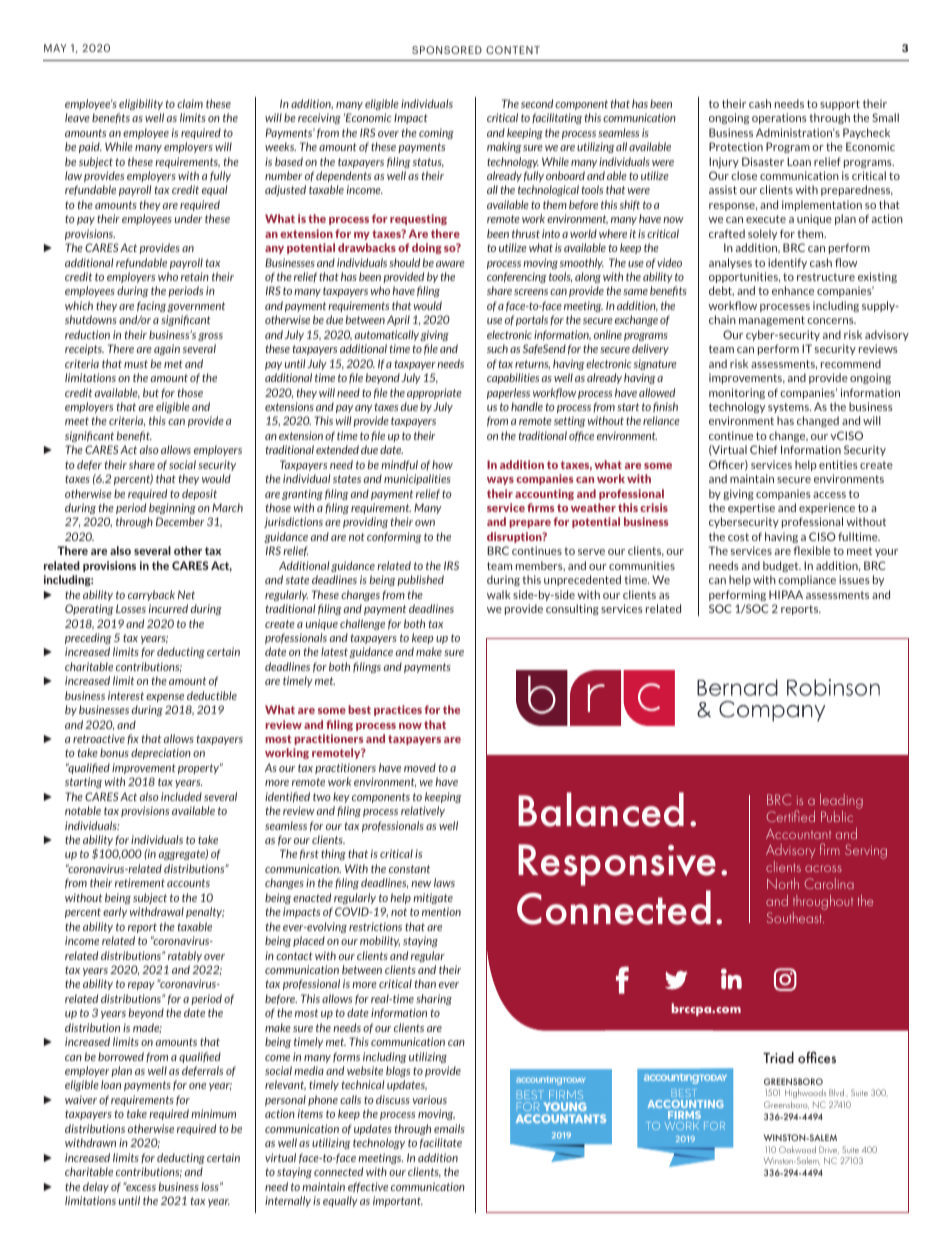 The image size is (952, 1256). What do you see at coordinates (442, 464) in the screenshot?
I see `how` at bounding box center [442, 464].
